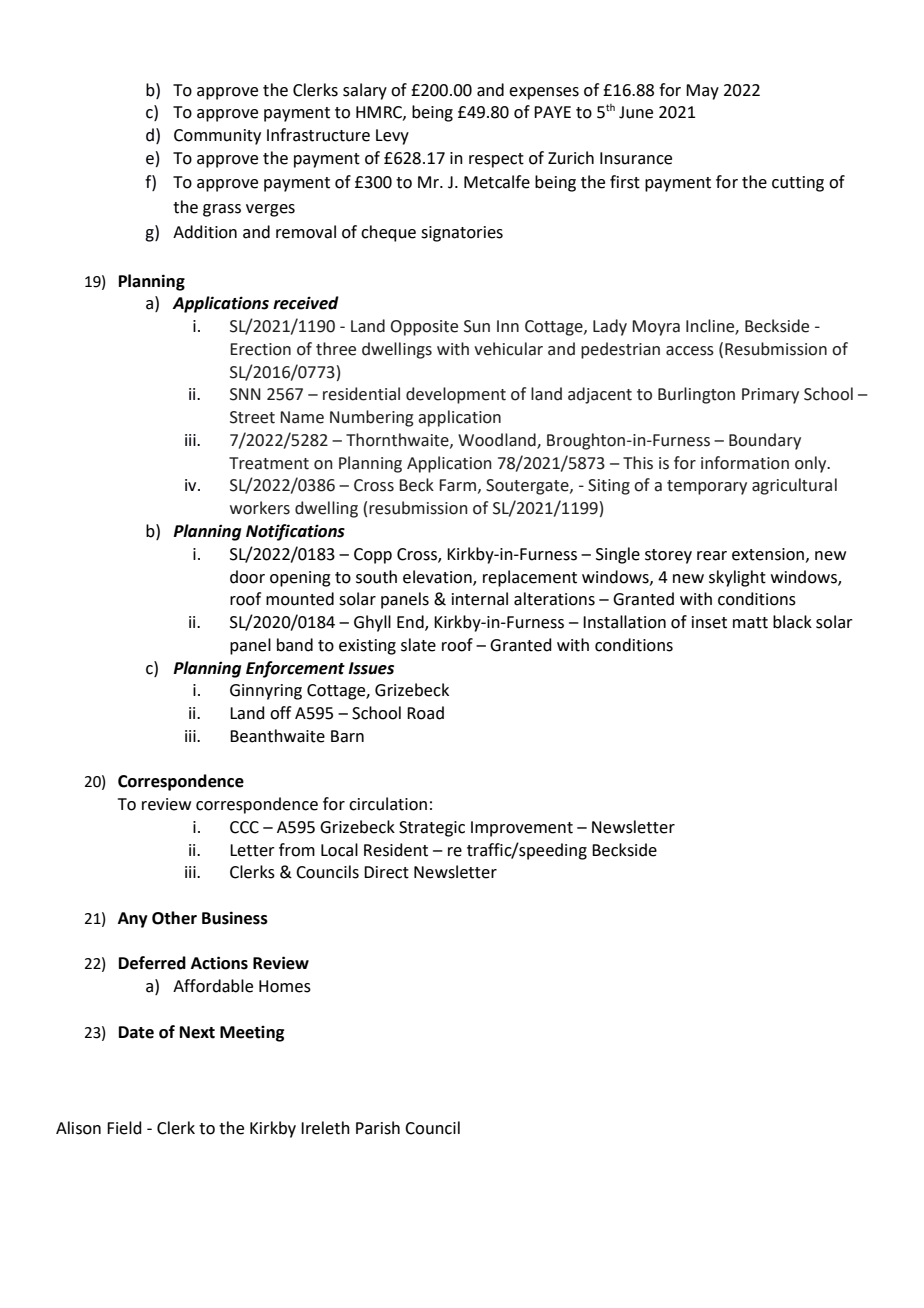  What do you see at coordinates (260, 349) in the image?
I see `Erection` at bounding box center [260, 349].
